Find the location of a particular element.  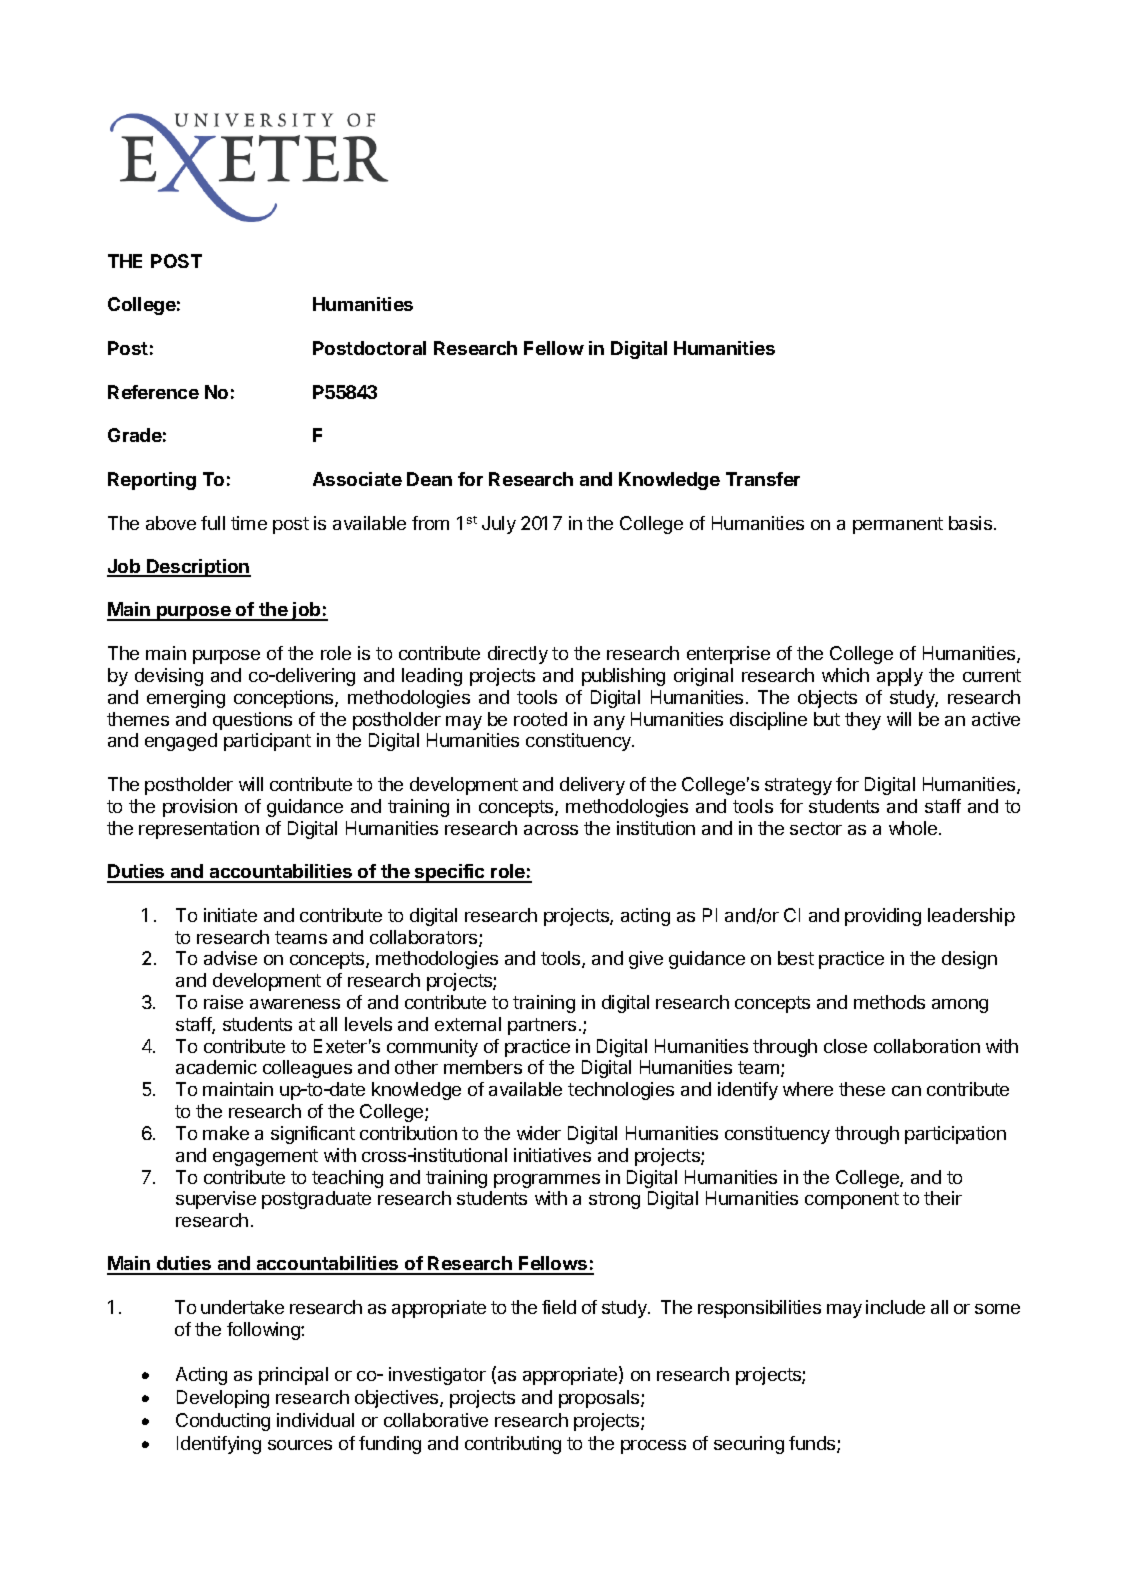

Conducting is located at coordinates (223, 1422).
